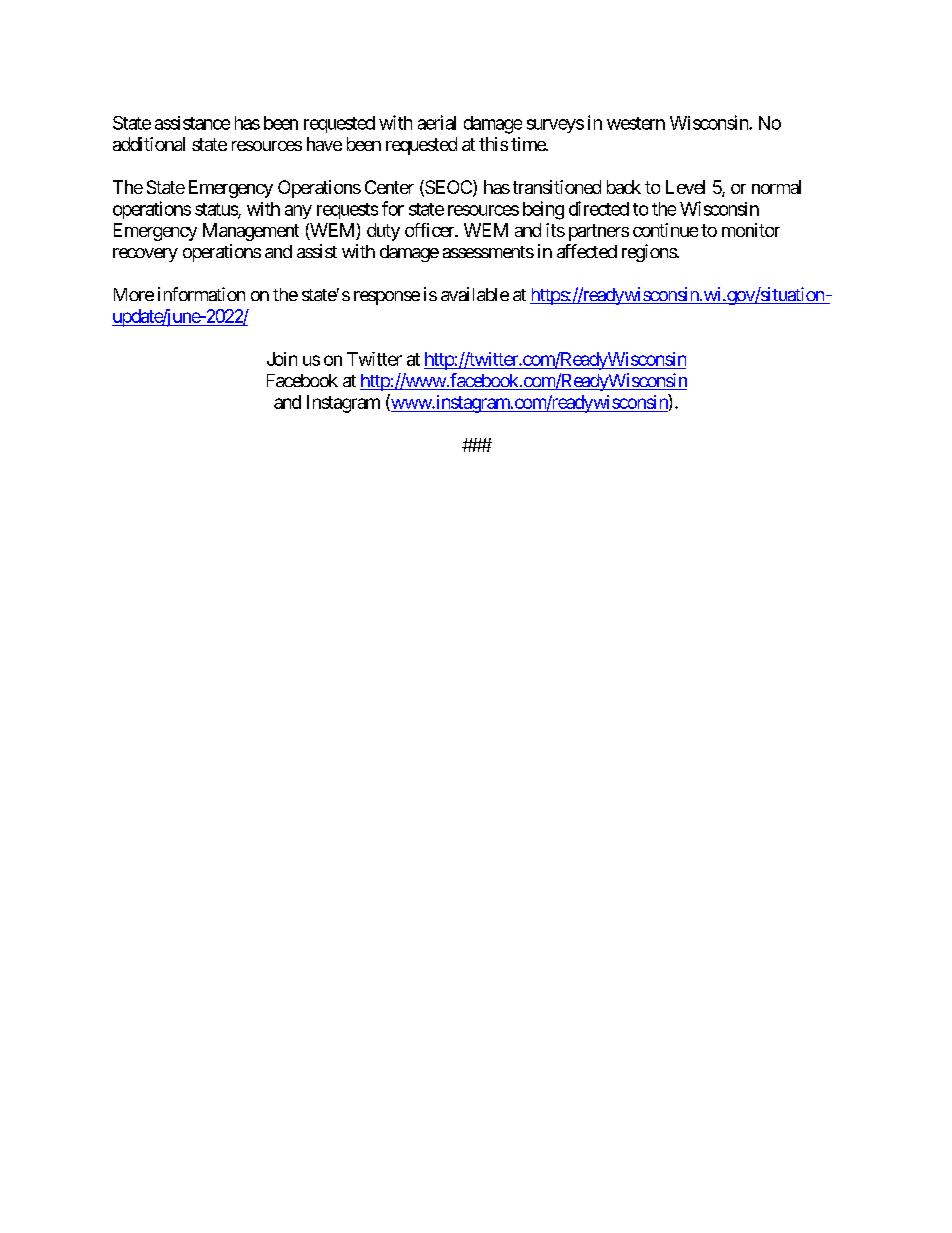 The height and width of the screenshot is (1233, 952). I want to click on western, so click(636, 123).
